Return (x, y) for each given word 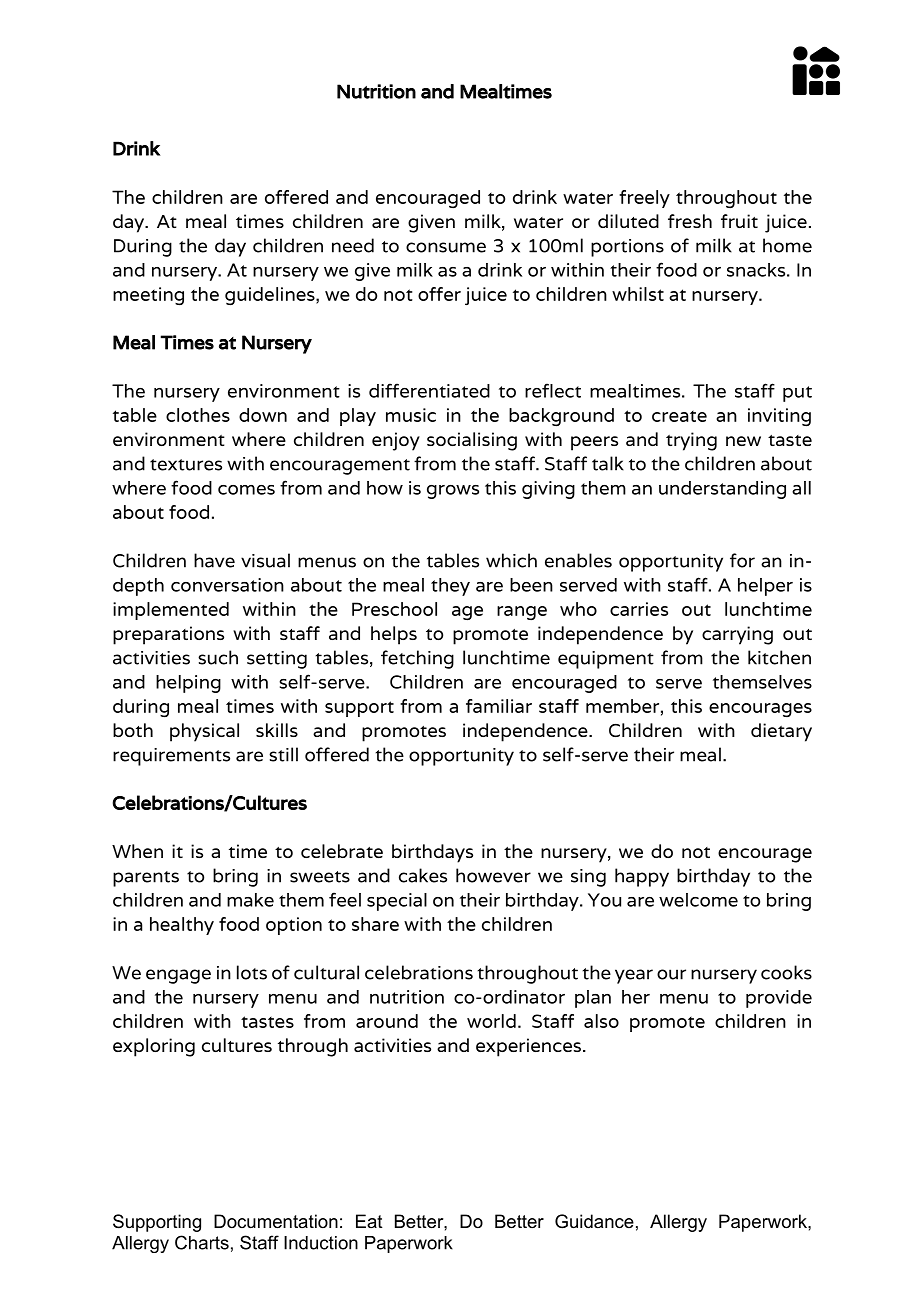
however (493, 875)
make (250, 900)
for (742, 560)
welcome (698, 900)
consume (446, 247)
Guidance (594, 1221)
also (601, 1021)
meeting (148, 296)
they (450, 587)
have (214, 560)
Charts (202, 1242)
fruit (739, 221)
